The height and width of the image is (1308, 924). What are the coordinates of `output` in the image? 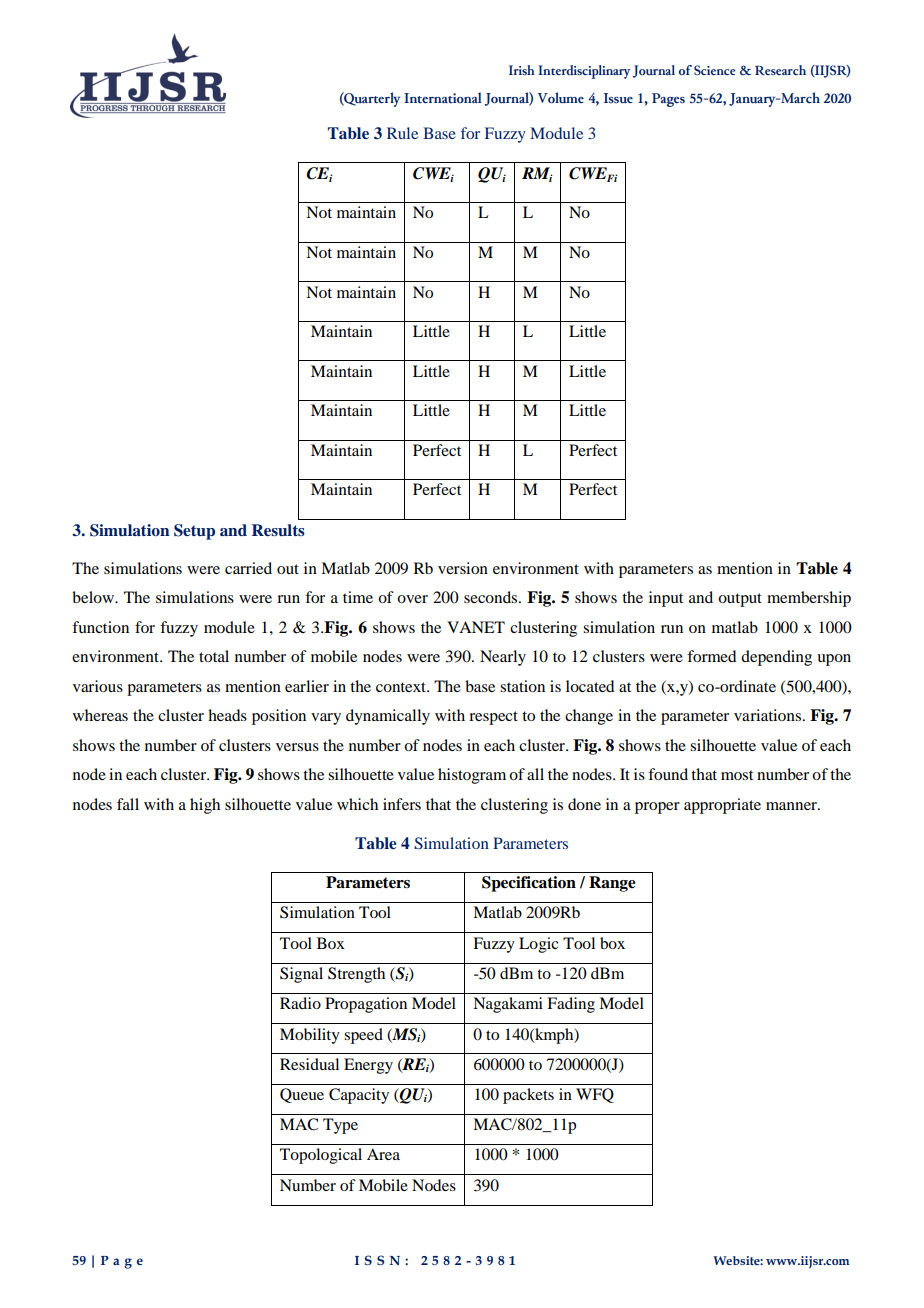 It's located at (740, 600).
